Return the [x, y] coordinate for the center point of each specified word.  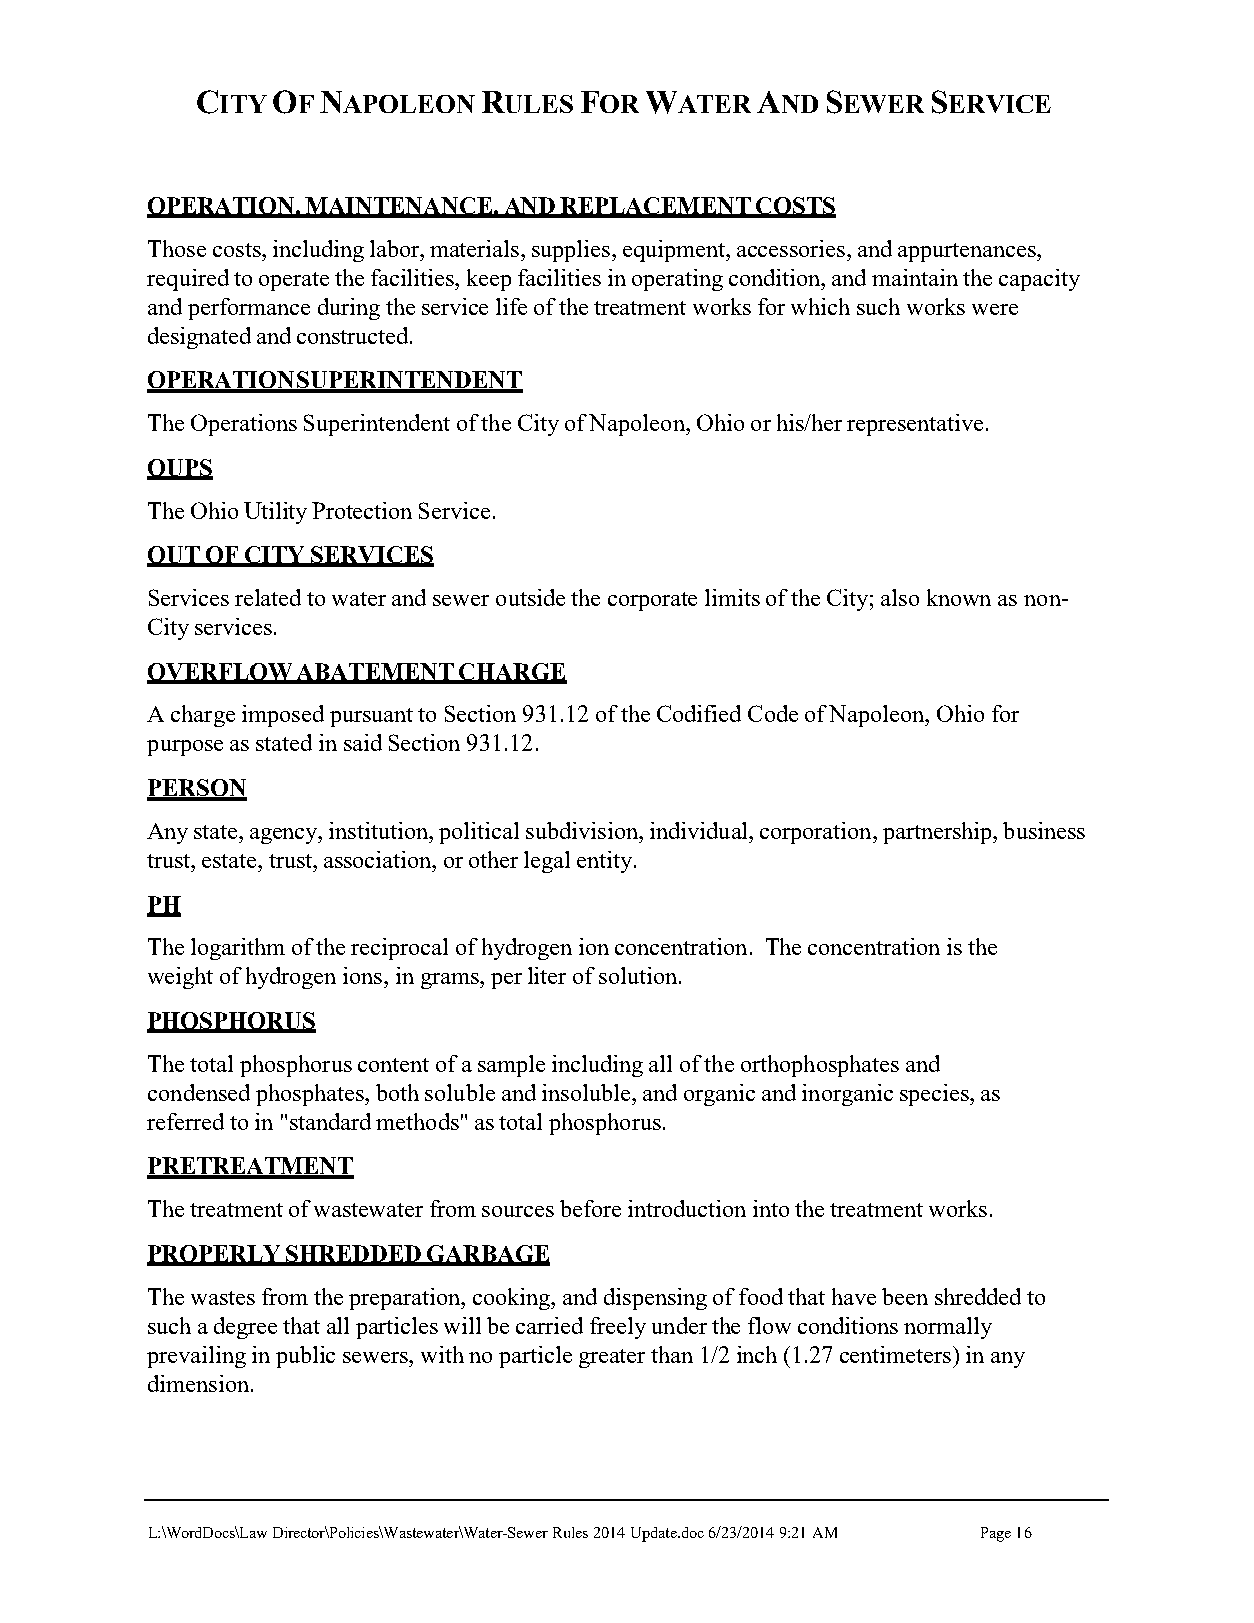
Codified [699, 713]
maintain [915, 277]
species [935, 1095]
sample [511, 1066]
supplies [572, 251]
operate [294, 281]
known [959, 597]
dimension [198, 1383]
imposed [283, 716]
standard [330, 1121]
